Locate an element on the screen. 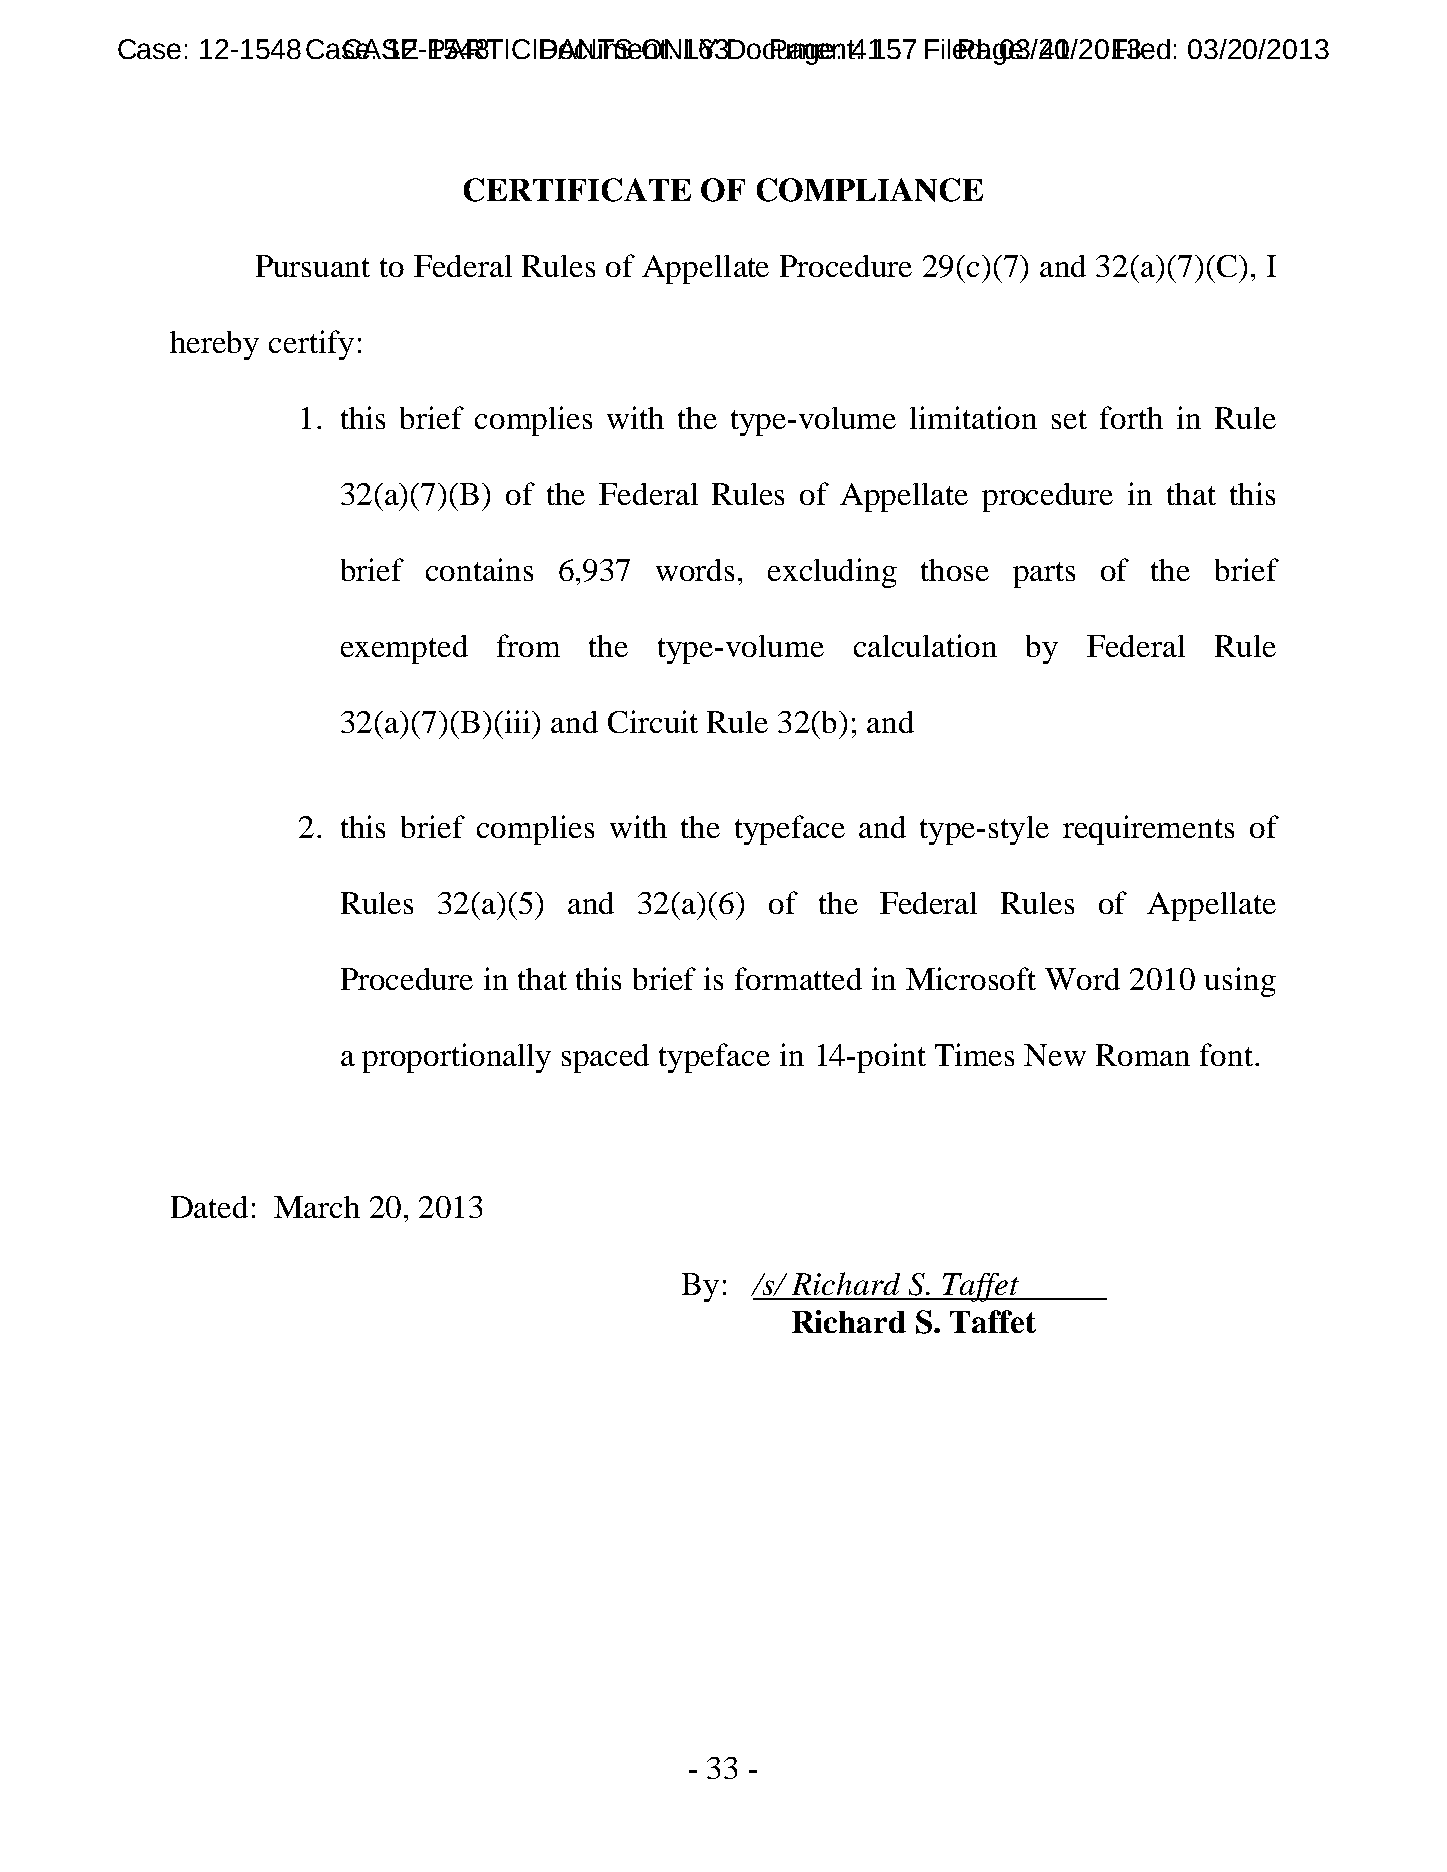 Image resolution: width=1447 pixels, height=1872 pixels. Pursuant is located at coordinates (313, 266).
